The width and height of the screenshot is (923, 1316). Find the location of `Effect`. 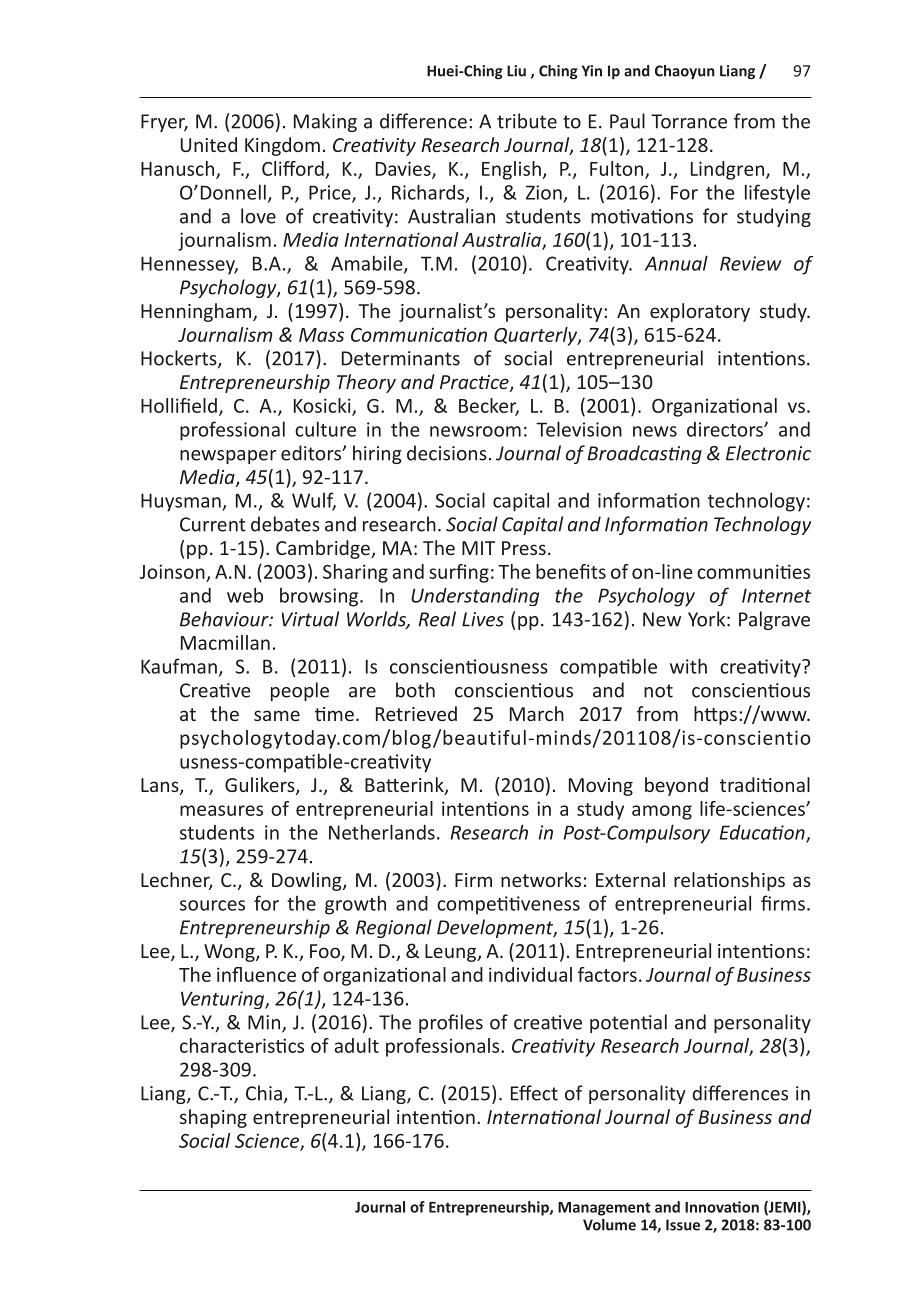

Effect is located at coordinates (534, 1093).
